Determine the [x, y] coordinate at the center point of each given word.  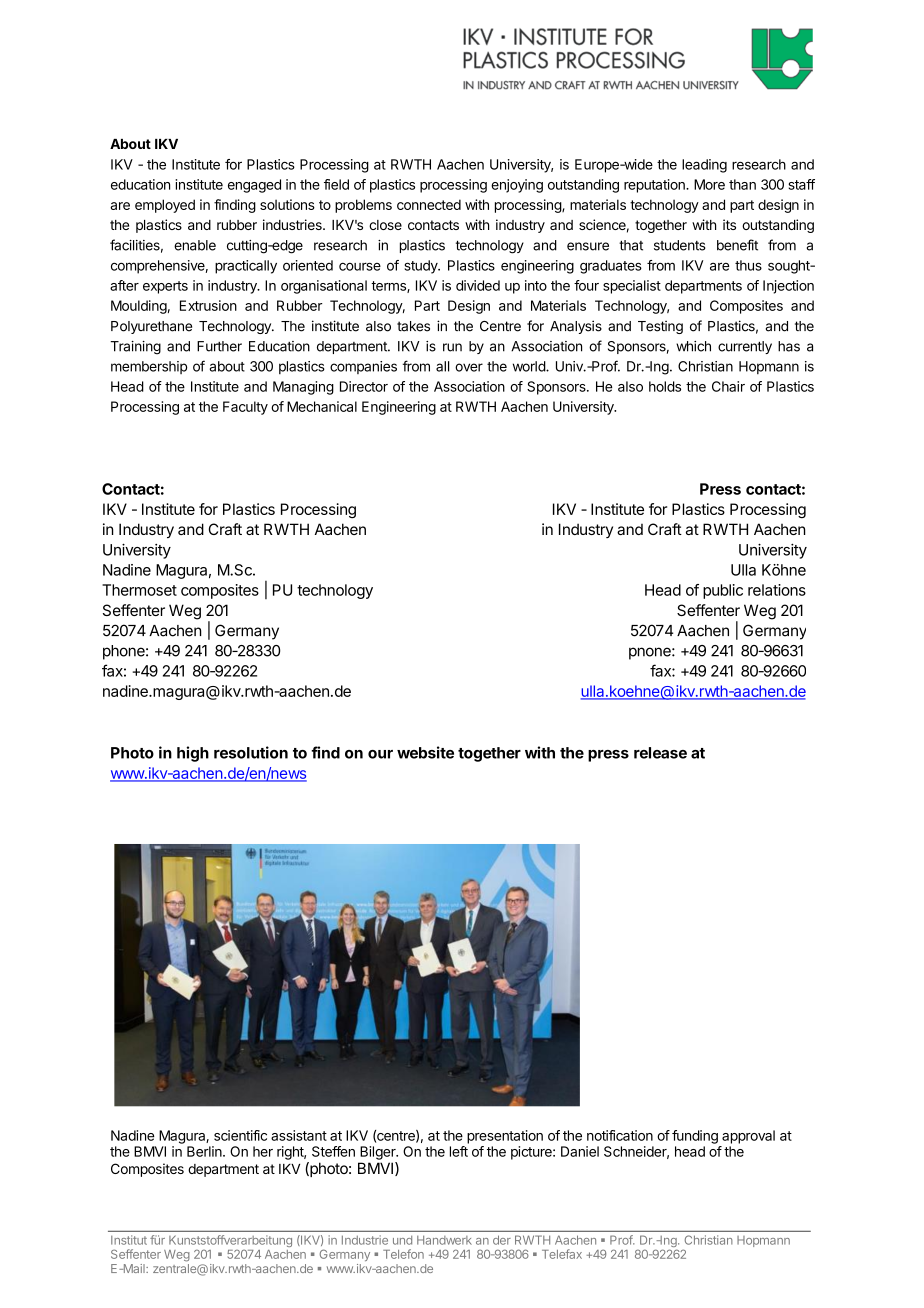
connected [429, 204]
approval [748, 1137]
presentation [505, 1137]
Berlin [205, 1151]
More [709, 184]
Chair [728, 386]
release [660, 753]
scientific [240, 1135]
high [193, 754]
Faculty [245, 408]
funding [695, 1137]
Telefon [403, 1254]
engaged [254, 186]
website [425, 752]
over [469, 367]
